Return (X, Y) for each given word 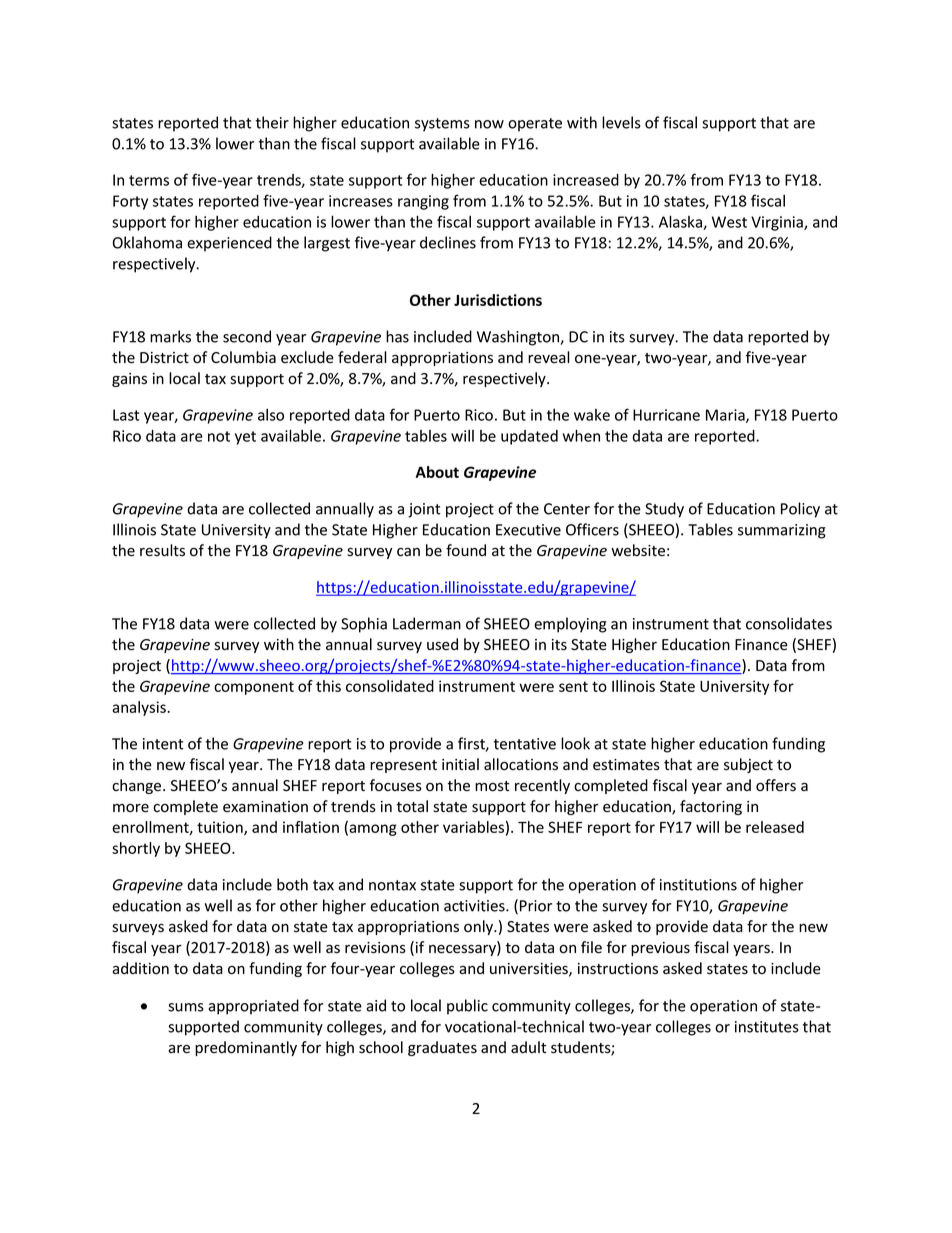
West (729, 222)
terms (149, 180)
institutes (767, 1027)
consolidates (789, 623)
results (162, 550)
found (466, 550)
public (467, 1007)
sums (186, 1007)
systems (442, 125)
